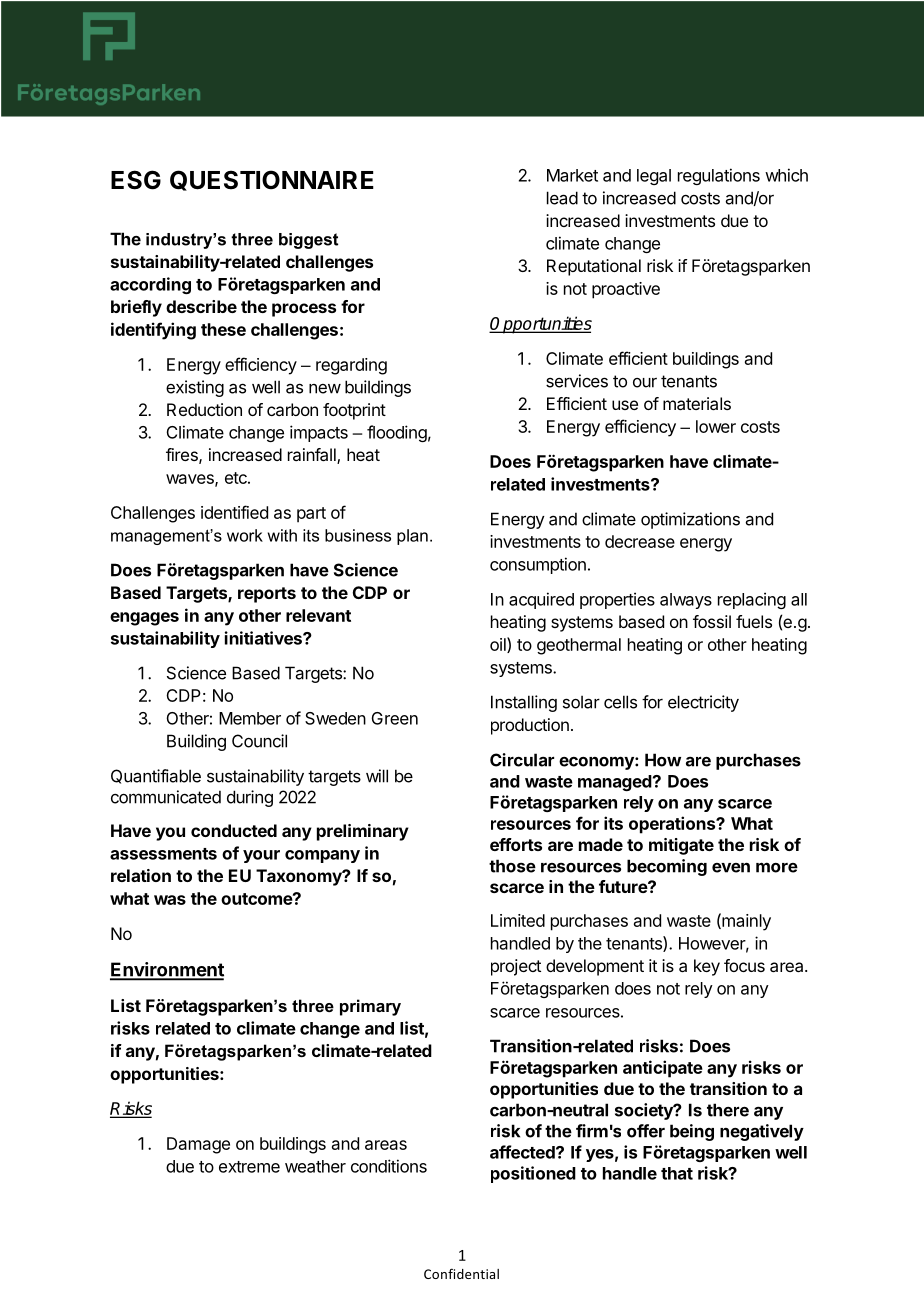 This screenshot has width=924, height=1308. I want to click on extreme, so click(249, 1167).
